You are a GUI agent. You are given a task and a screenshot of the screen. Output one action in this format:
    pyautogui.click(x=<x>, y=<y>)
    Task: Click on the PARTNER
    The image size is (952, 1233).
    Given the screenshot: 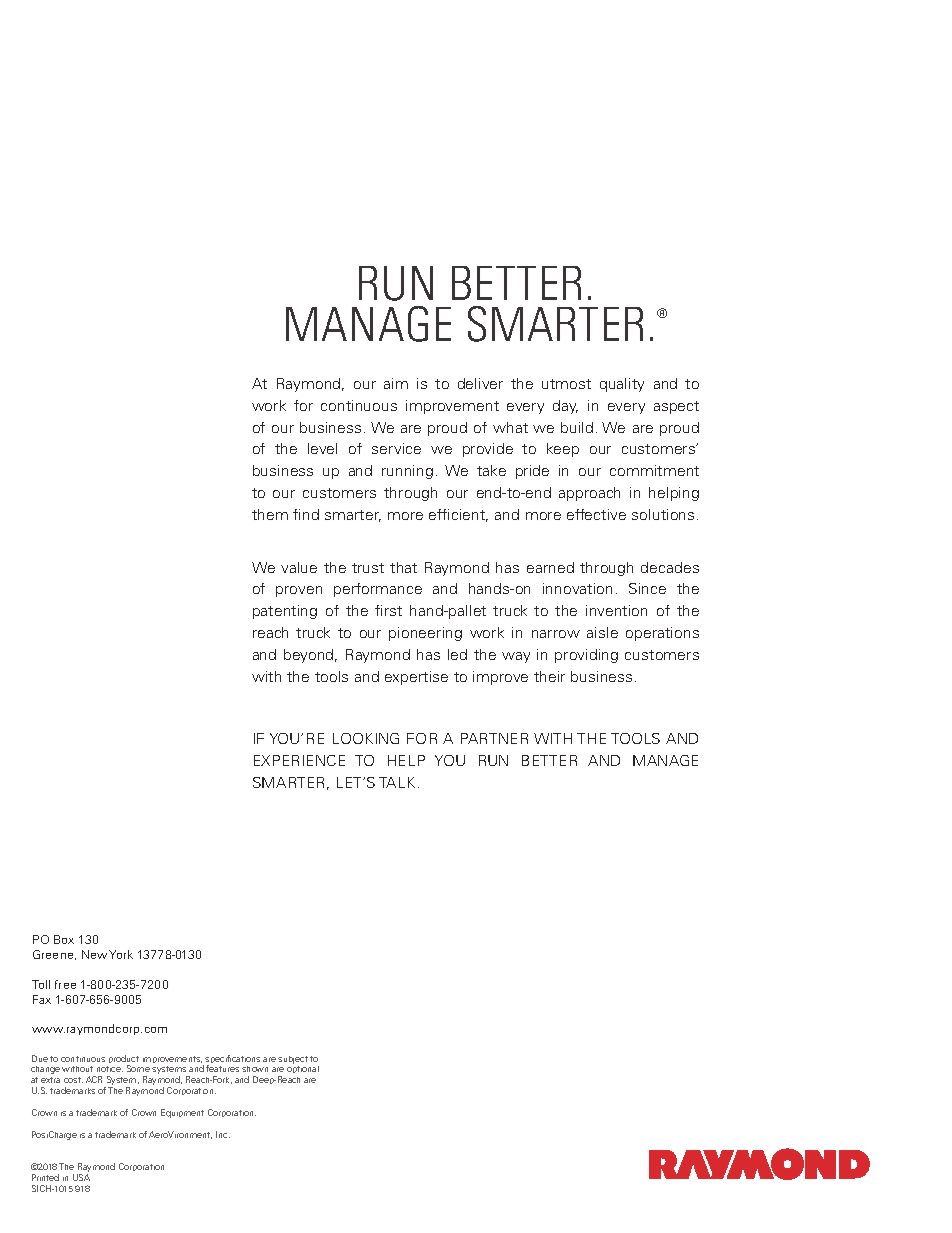 What is the action you would take?
    pyautogui.click(x=494, y=738)
